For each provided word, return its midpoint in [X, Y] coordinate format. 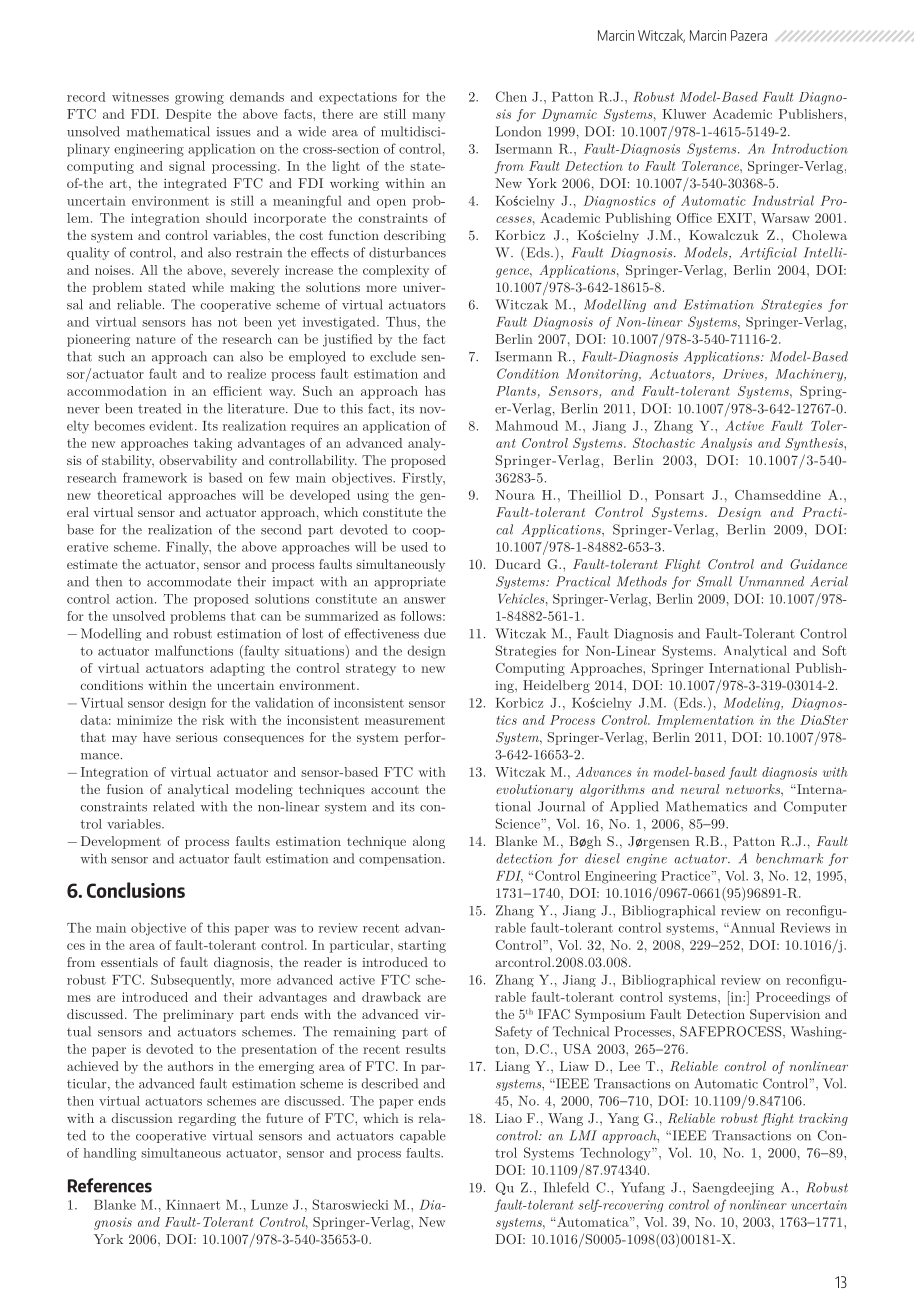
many [428, 117]
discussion [142, 1118]
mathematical [168, 131]
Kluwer [684, 114]
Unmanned [771, 581]
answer [424, 600]
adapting [237, 669]
